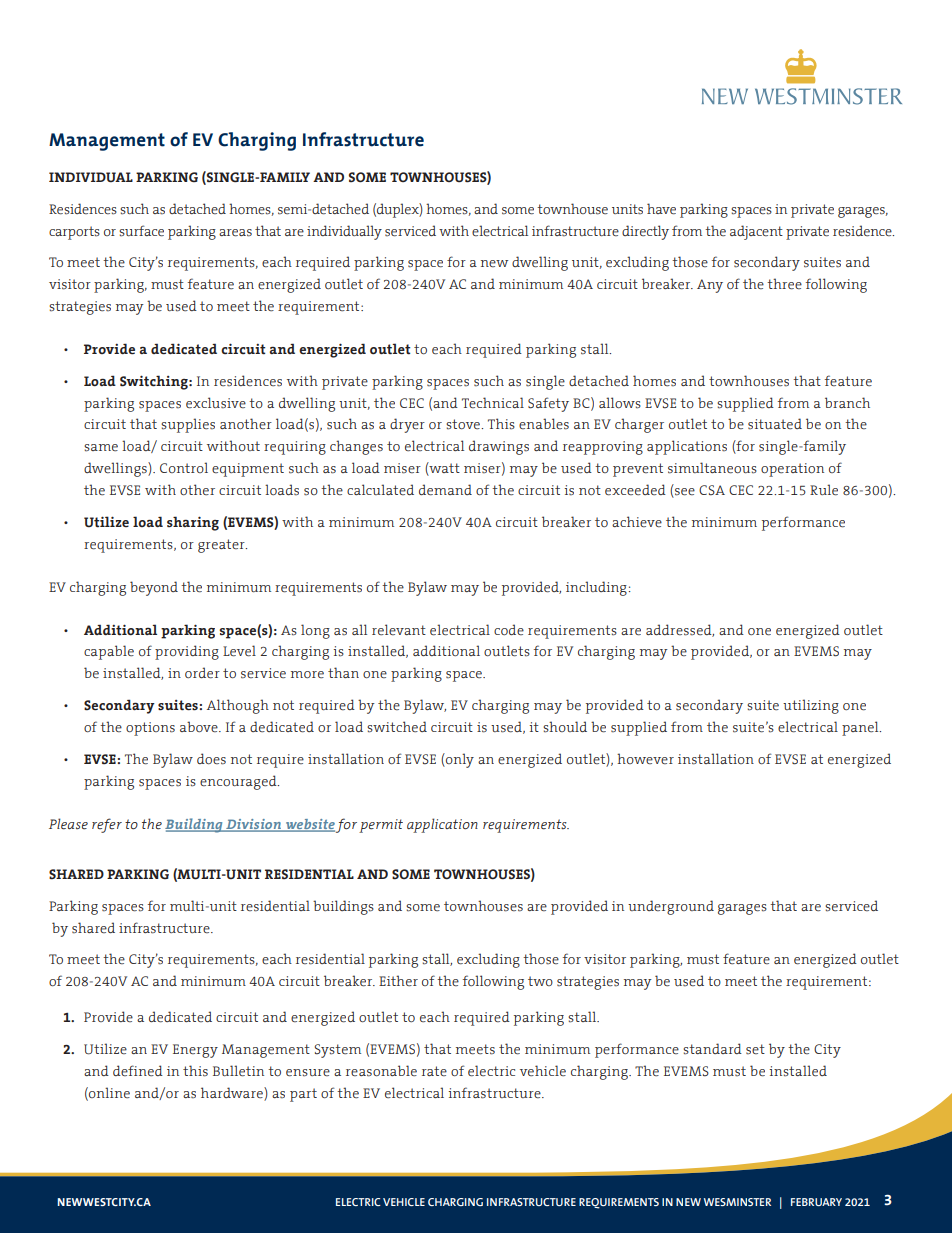 The width and height of the page is (952, 1233). Describe the element at coordinates (381, 1071) in the page. I see `reasonable` at that location.
